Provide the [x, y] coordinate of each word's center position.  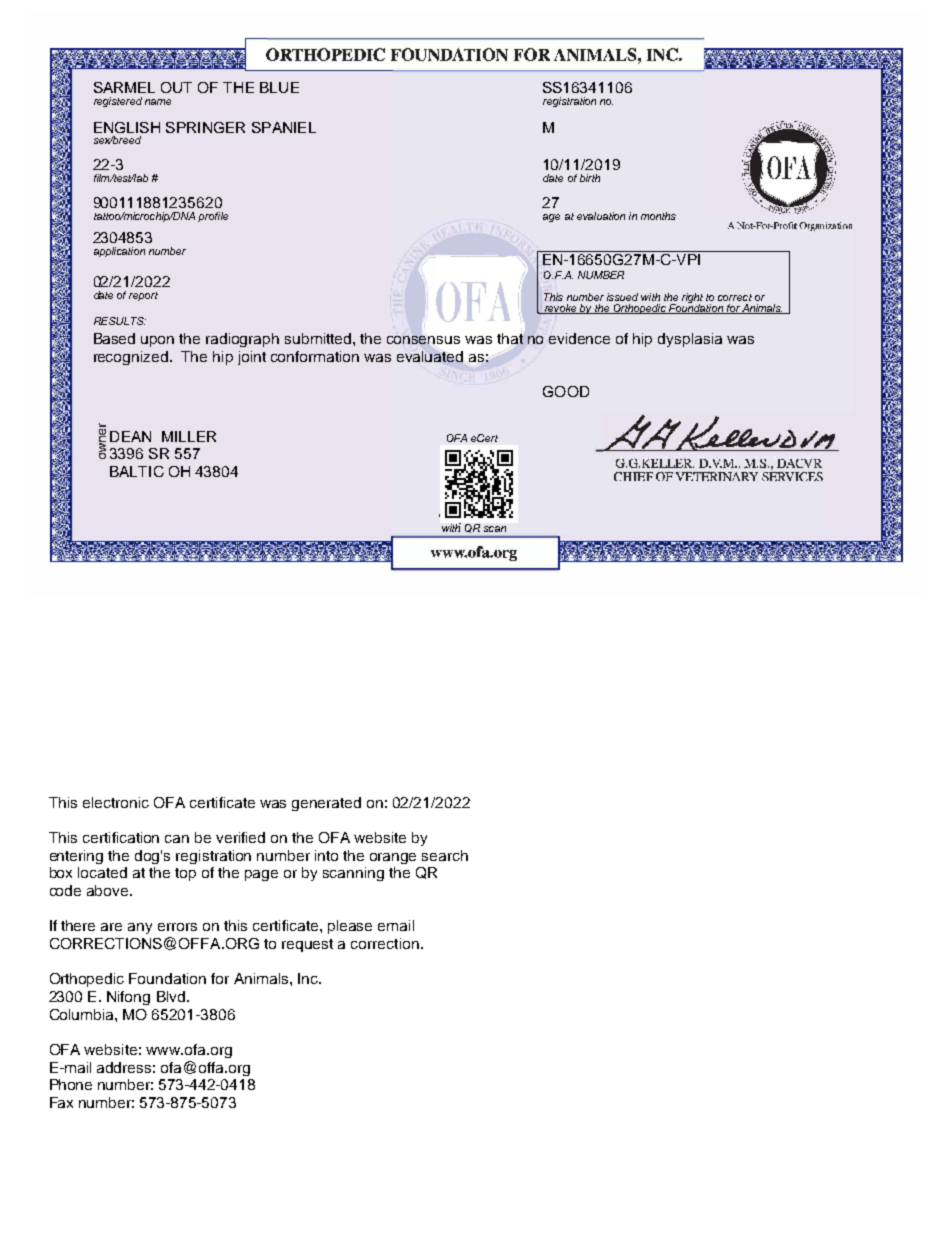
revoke [560, 309]
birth [590, 178]
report [143, 296]
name [158, 102]
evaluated [430, 356]
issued [622, 297]
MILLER [189, 436]
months [658, 216]
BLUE [279, 87]
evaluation [601, 216]
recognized [131, 358]
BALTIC [137, 471]
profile [213, 217]
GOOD [566, 391]
